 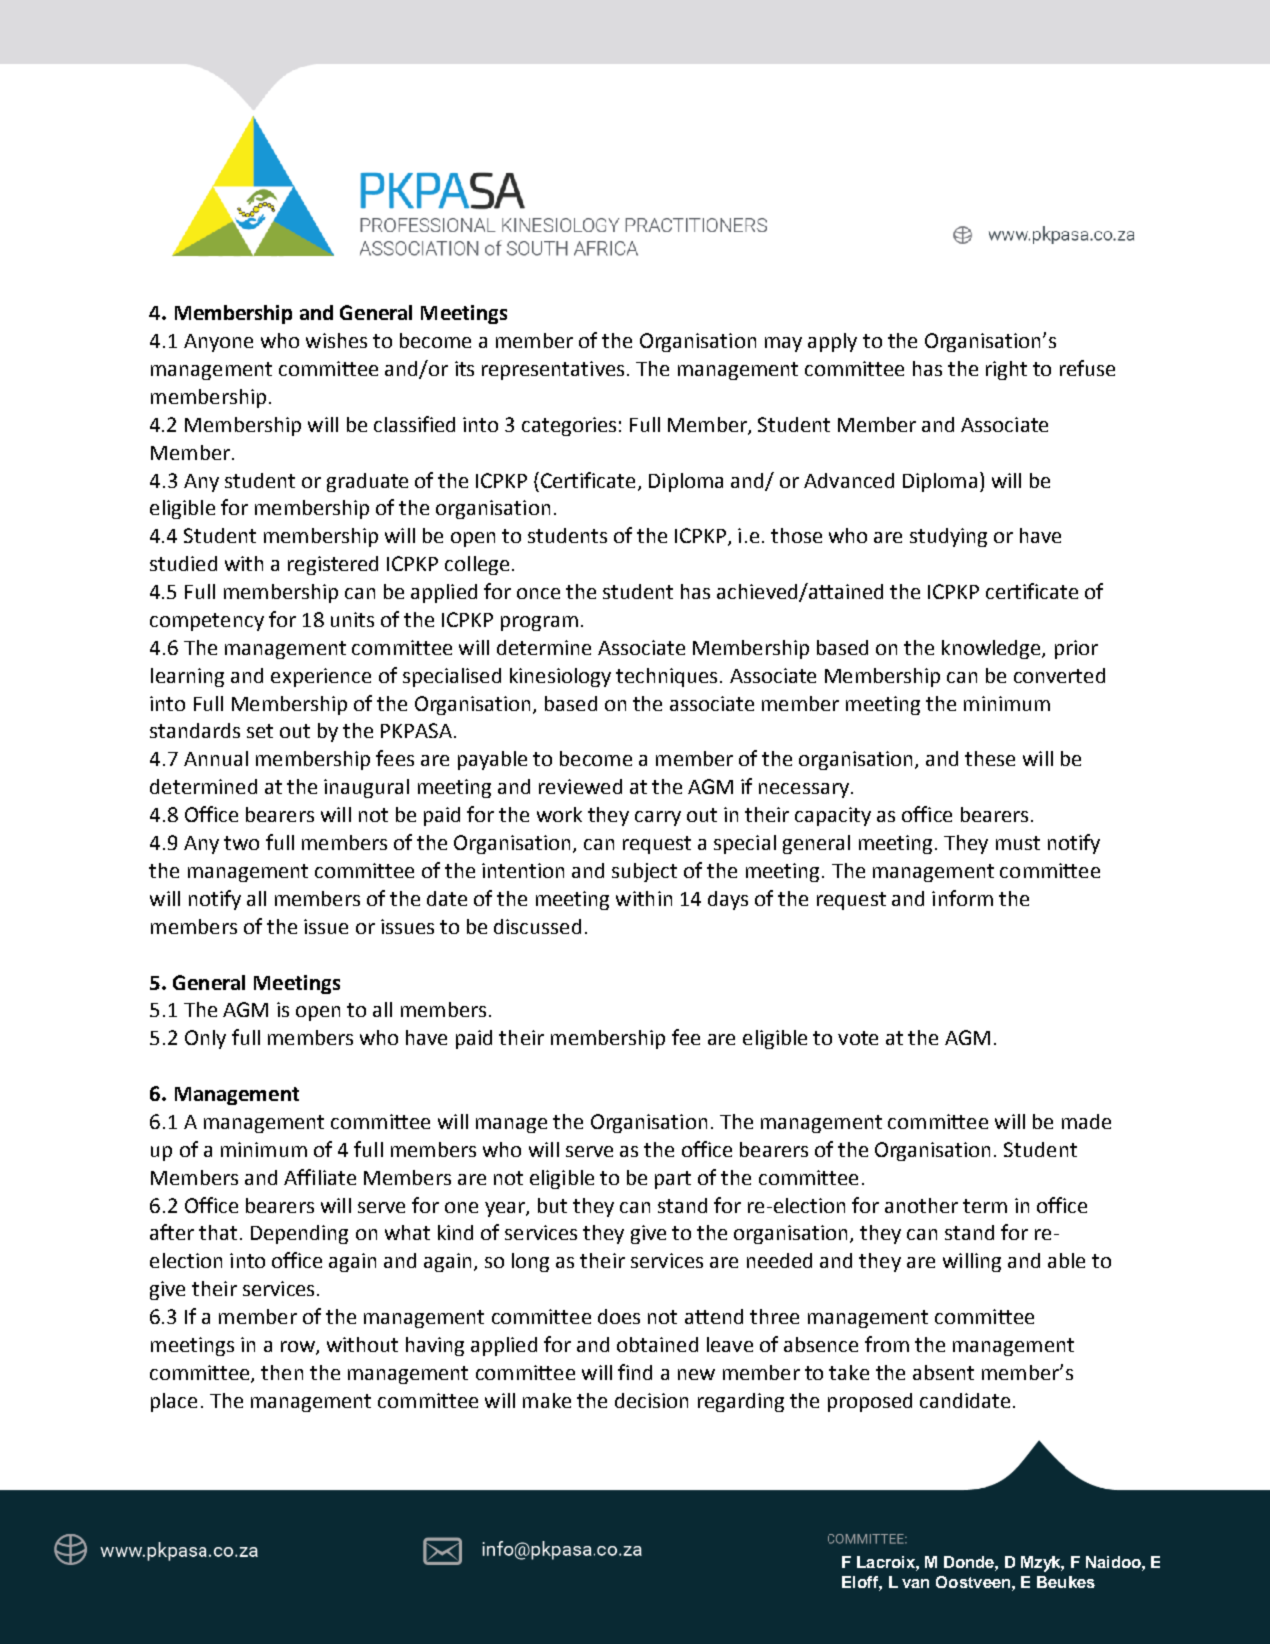 I want to click on vote, so click(x=858, y=1038).
